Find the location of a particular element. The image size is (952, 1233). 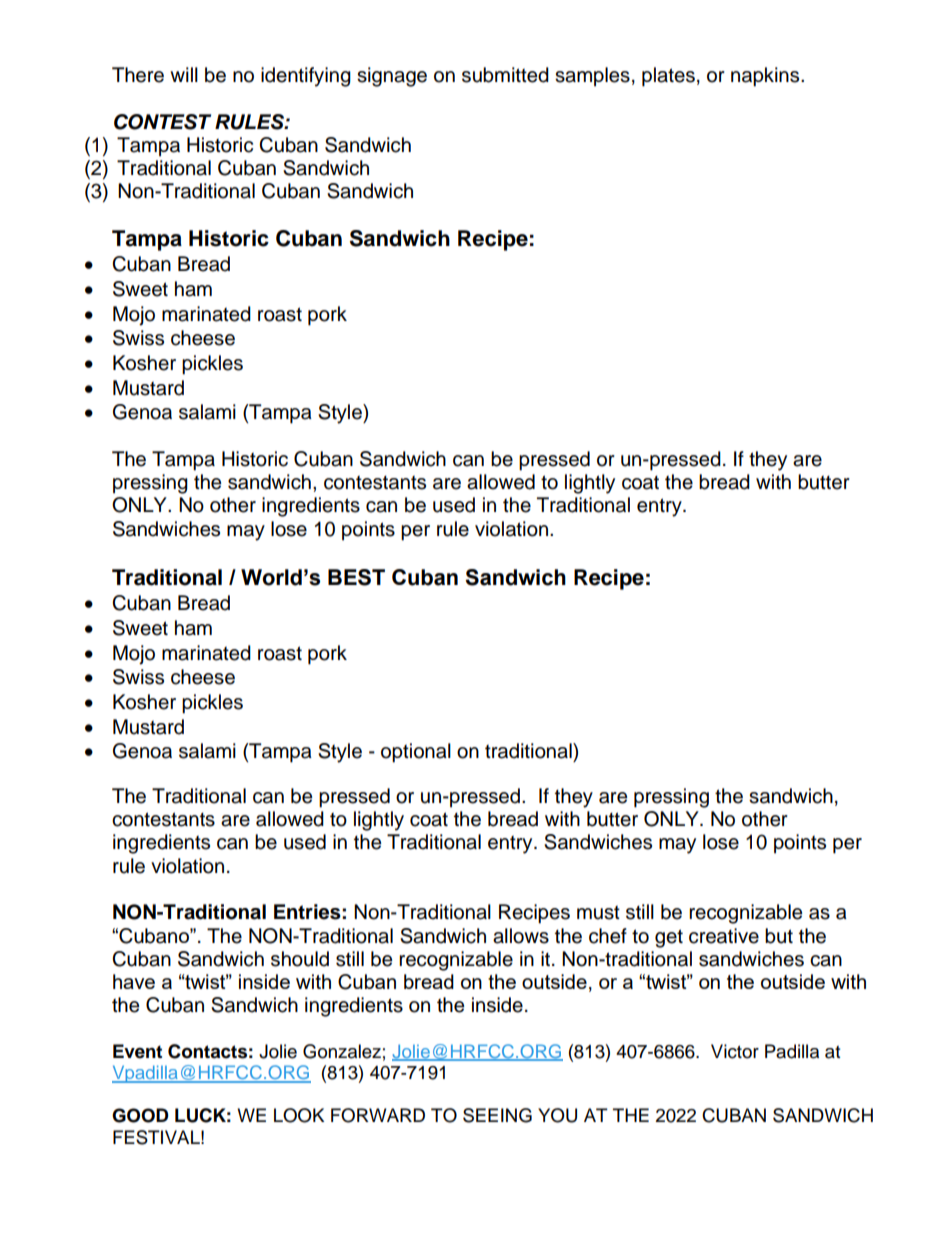

FORWARD is located at coordinates (378, 1115).
